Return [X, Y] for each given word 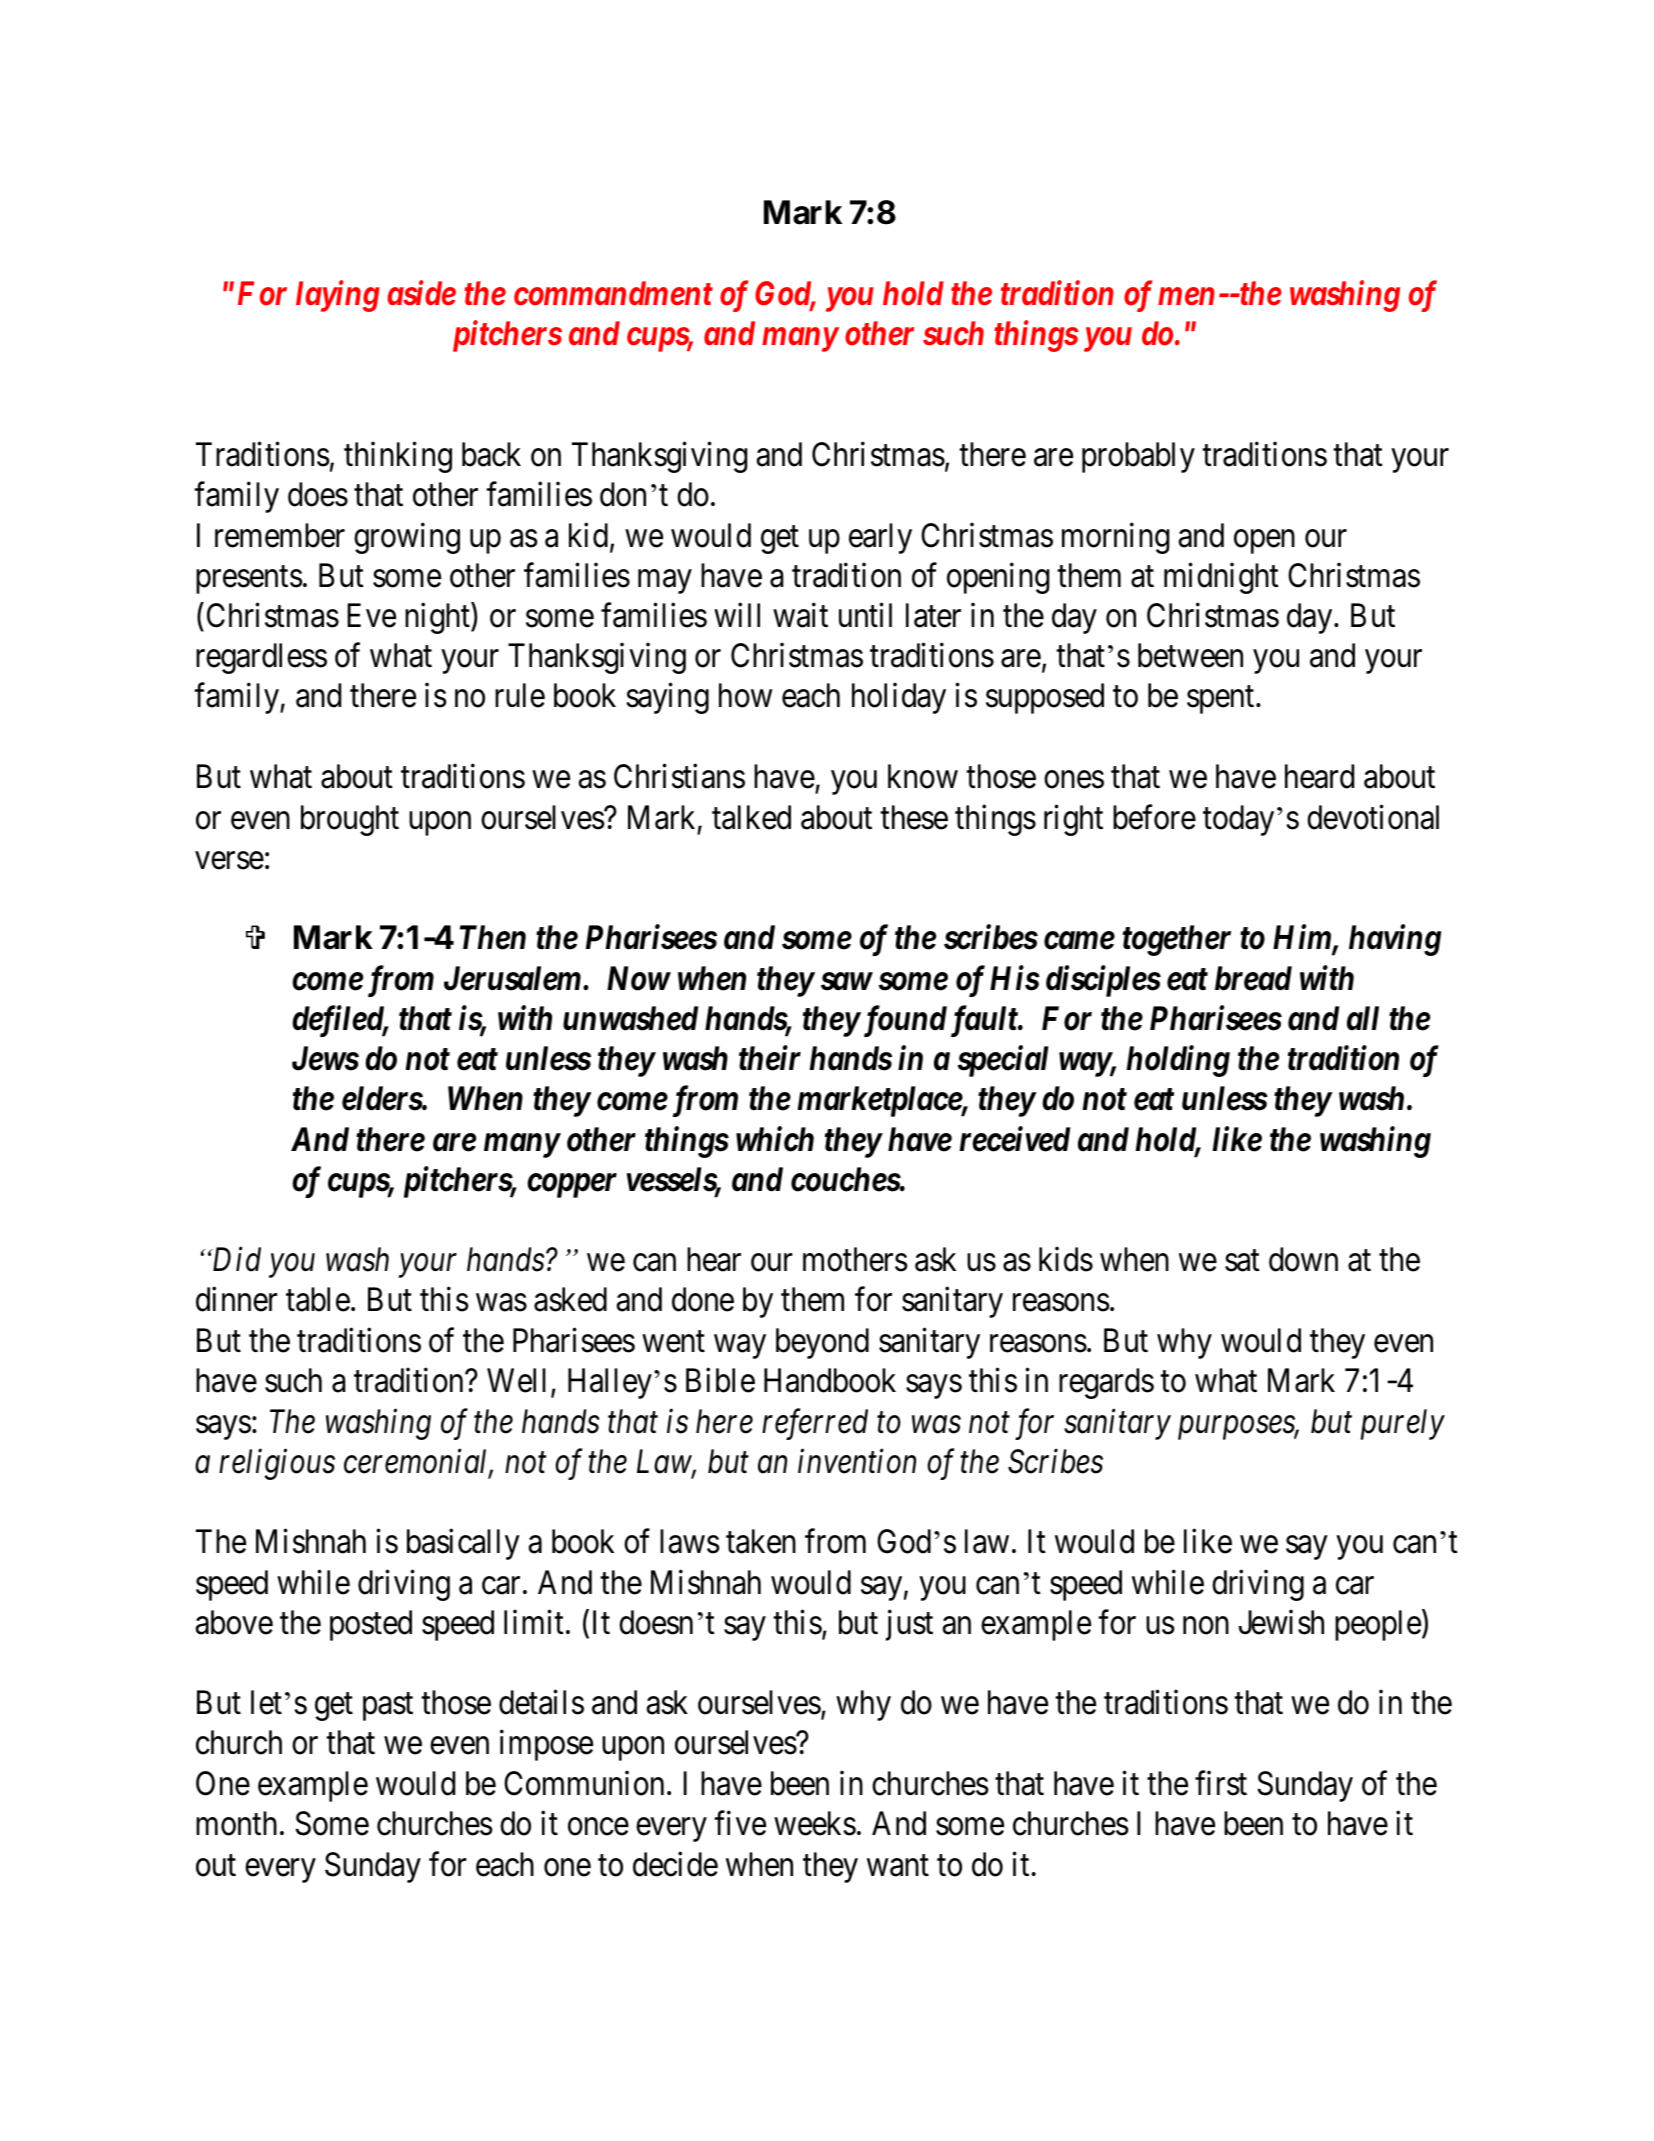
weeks [815, 1823]
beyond [822, 1343]
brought [350, 820]
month [236, 1823]
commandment [613, 293]
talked [751, 817]
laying [338, 296]
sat [1242, 1261]
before [1154, 817]
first [1221, 1783]
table [318, 1299]
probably [1138, 457]
